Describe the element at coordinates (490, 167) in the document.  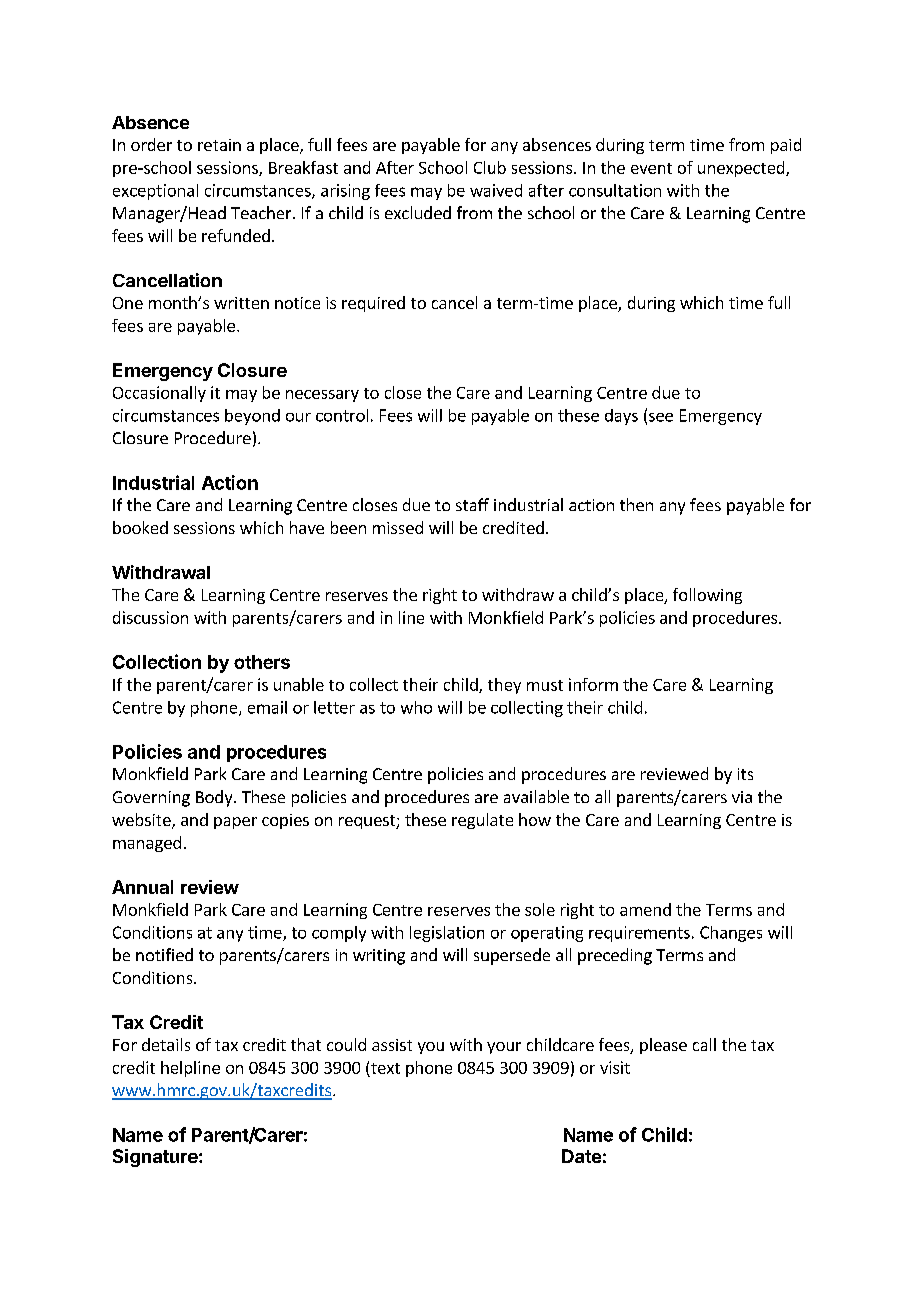
I see `Club` at that location.
